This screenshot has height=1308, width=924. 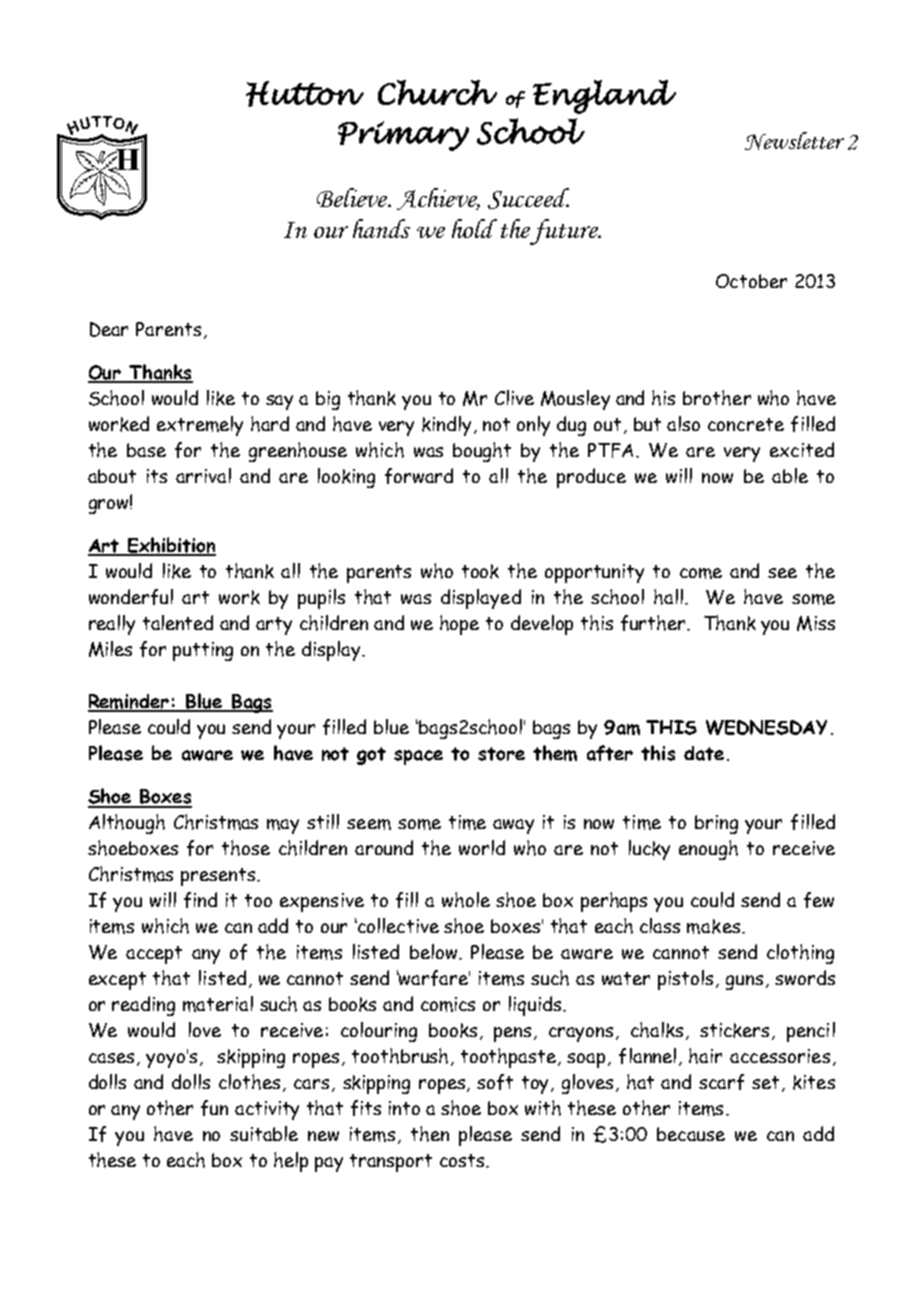 What do you see at coordinates (794, 141) in the screenshot?
I see `Newsletter` at bounding box center [794, 141].
